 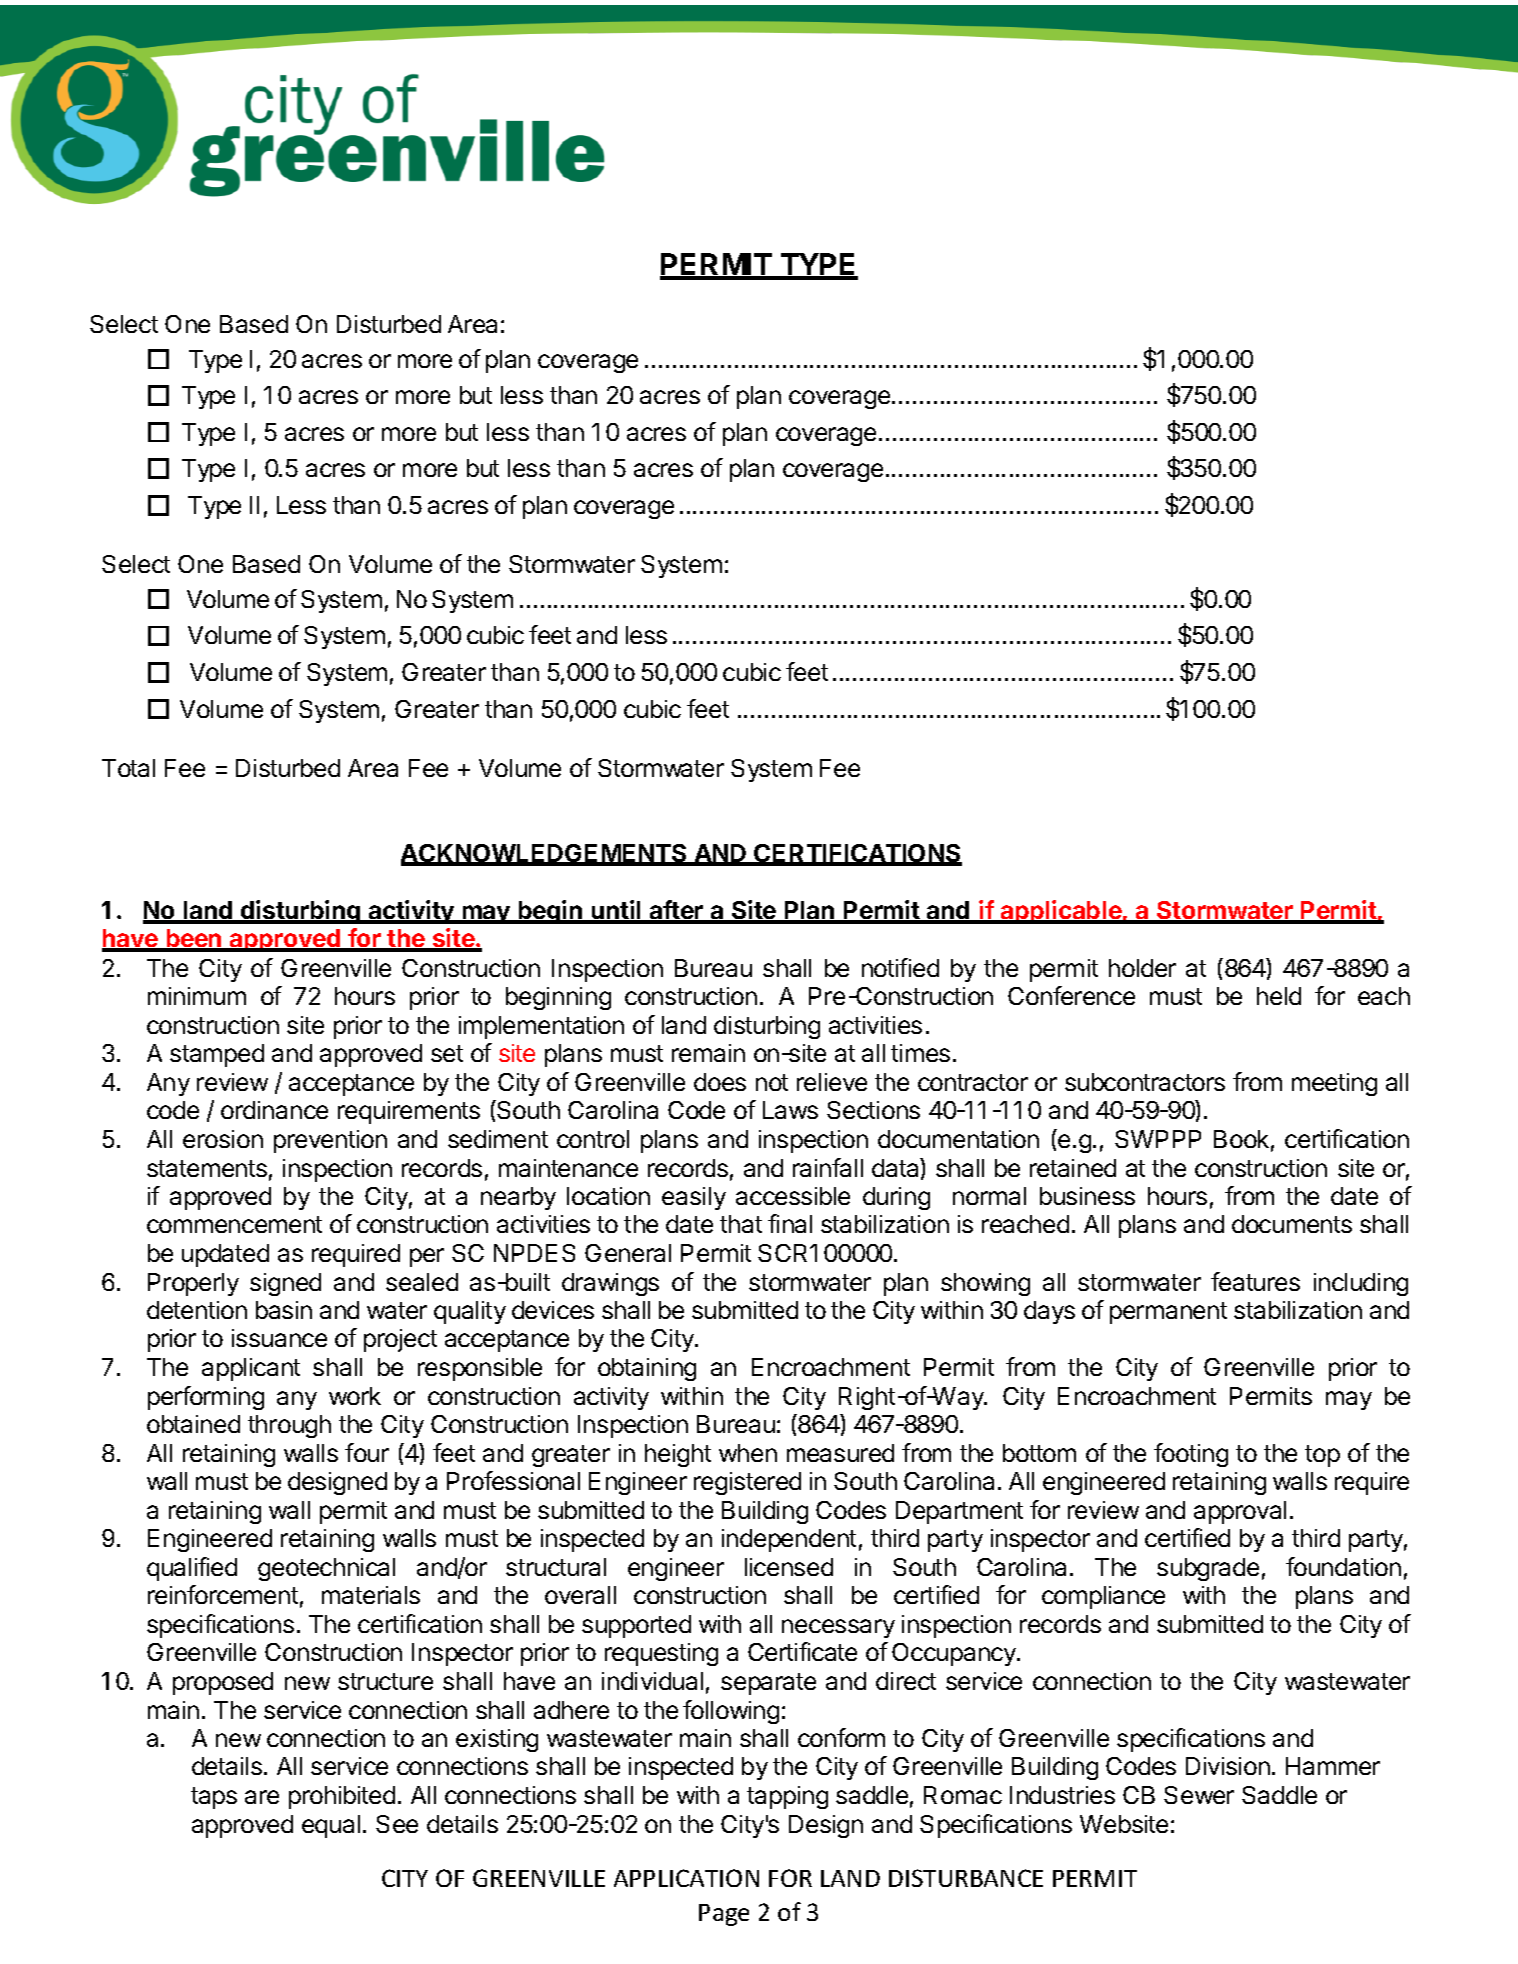 What do you see at coordinates (128, 768) in the screenshot?
I see `Total` at bounding box center [128, 768].
